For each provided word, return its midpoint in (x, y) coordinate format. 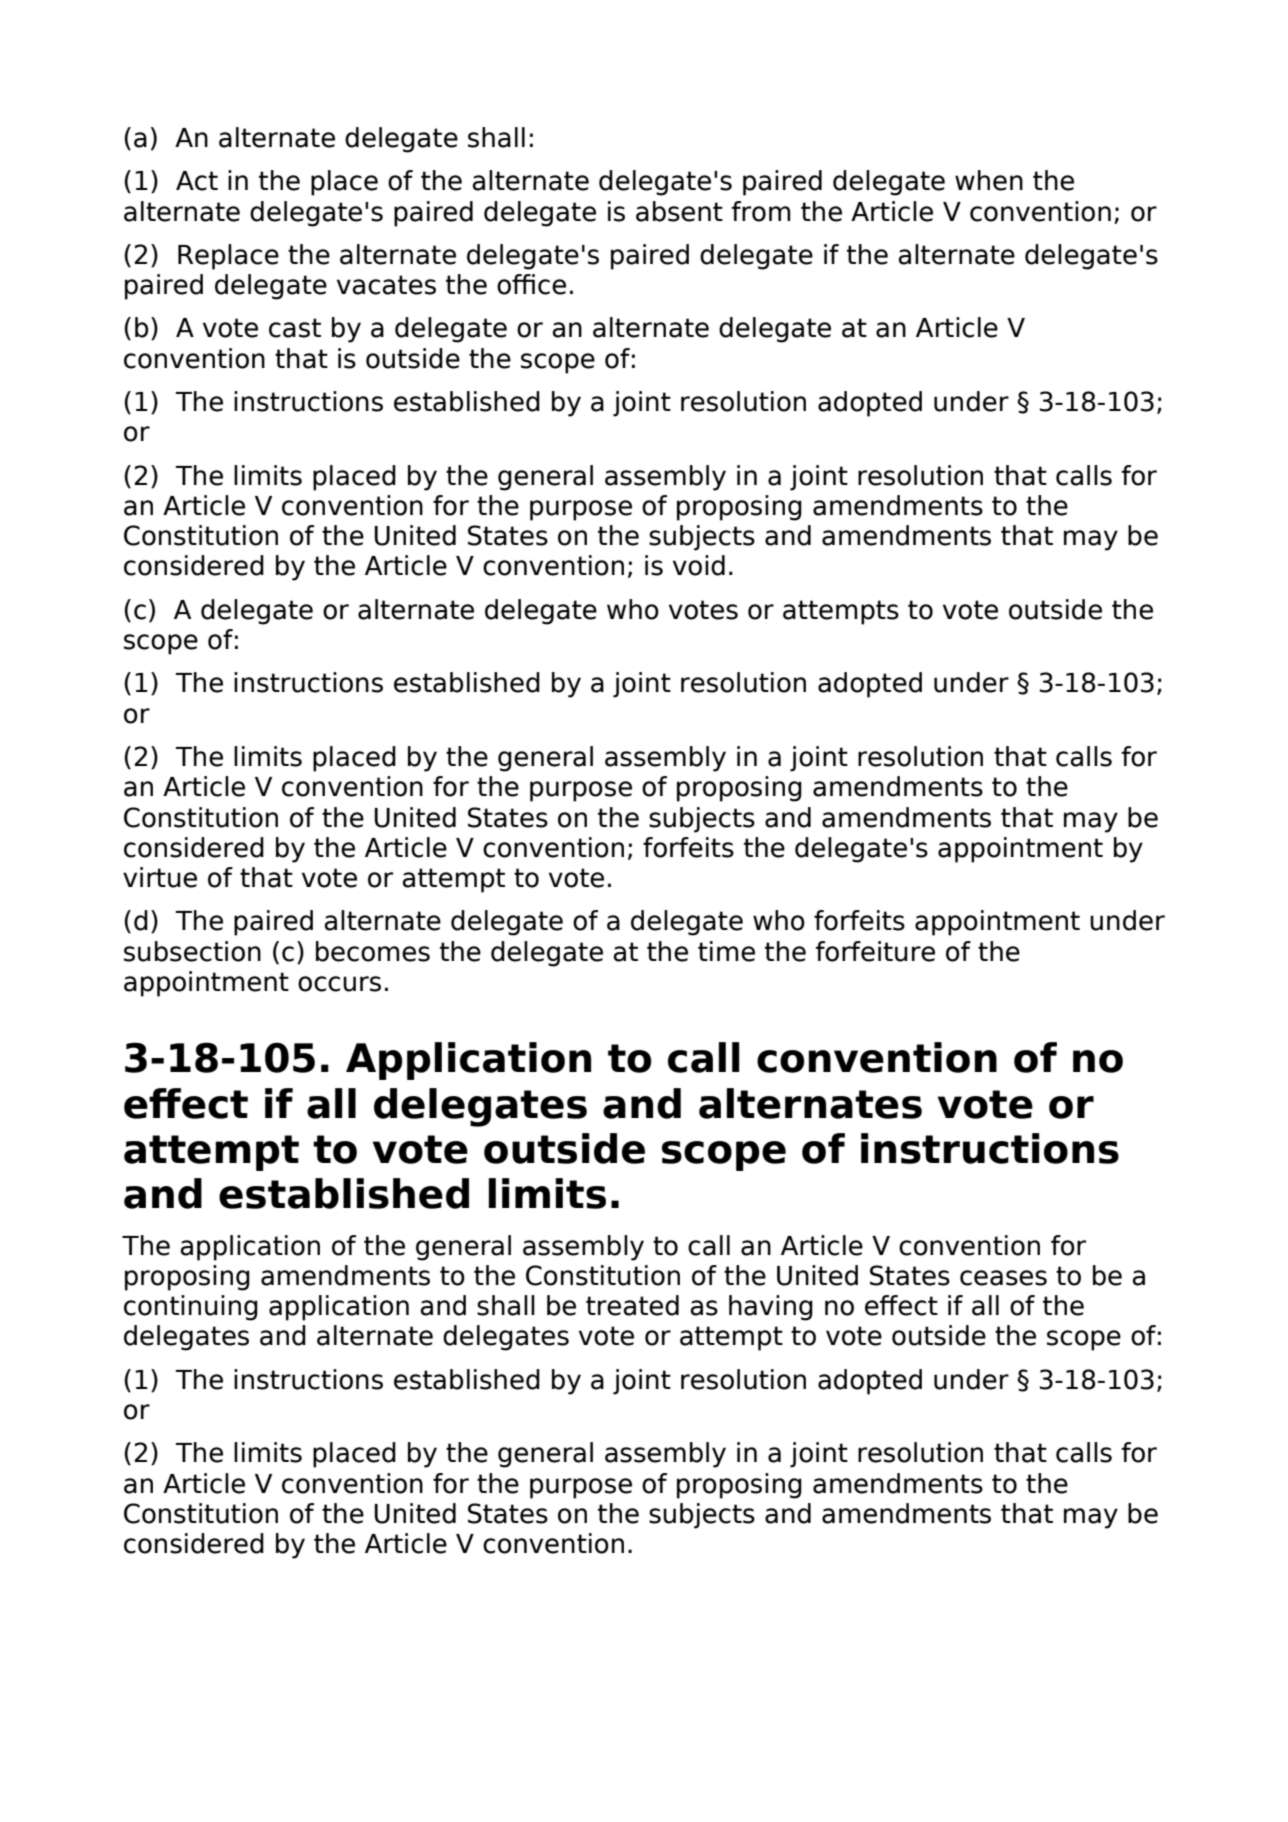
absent (679, 211)
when (989, 180)
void (699, 565)
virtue (160, 877)
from (761, 211)
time (726, 951)
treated (632, 1305)
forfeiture (875, 951)
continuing (191, 1308)
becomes (373, 951)
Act (197, 181)
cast (295, 328)
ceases (1003, 1278)
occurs (339, 984)
